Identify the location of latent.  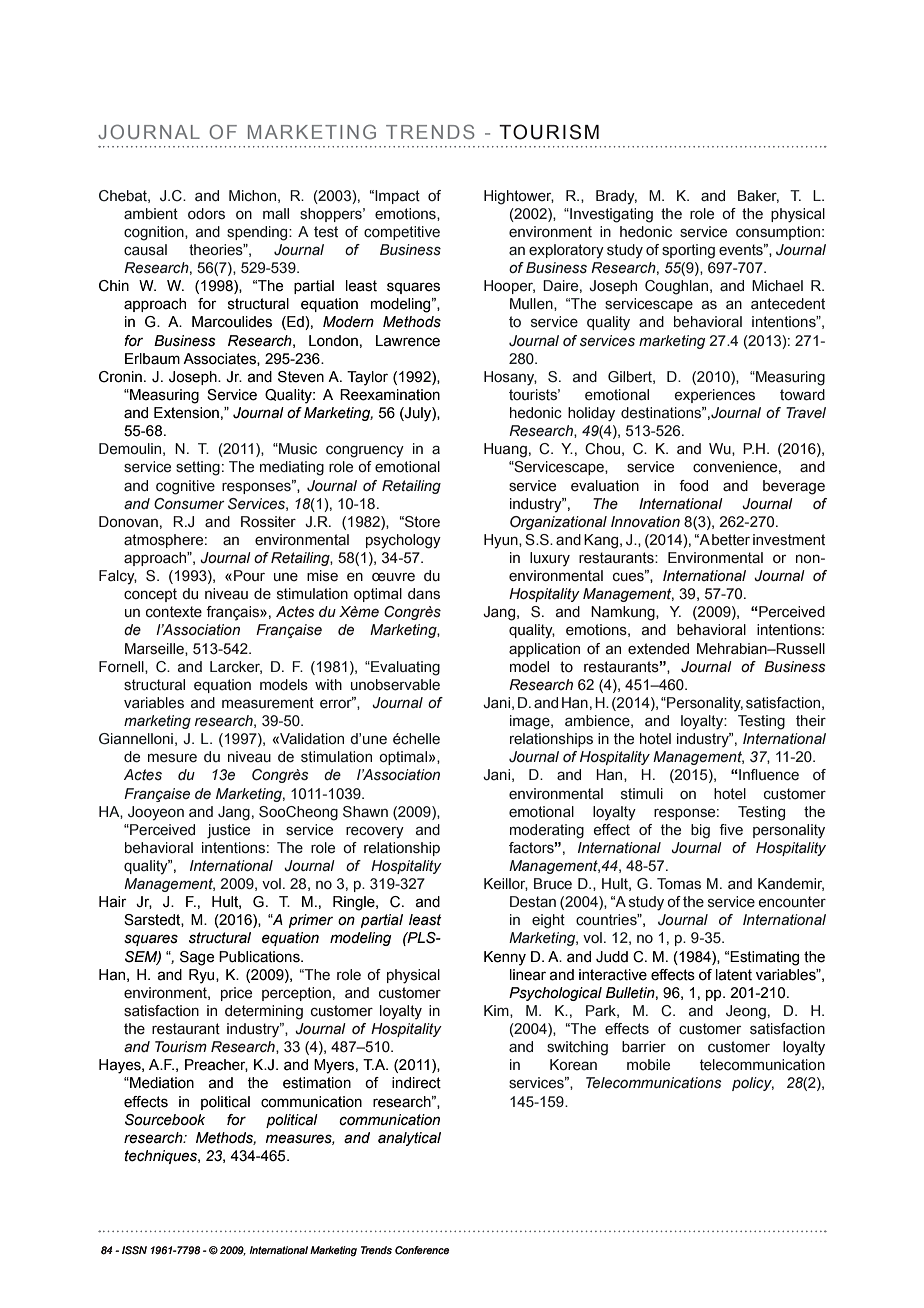
(734, 975).
